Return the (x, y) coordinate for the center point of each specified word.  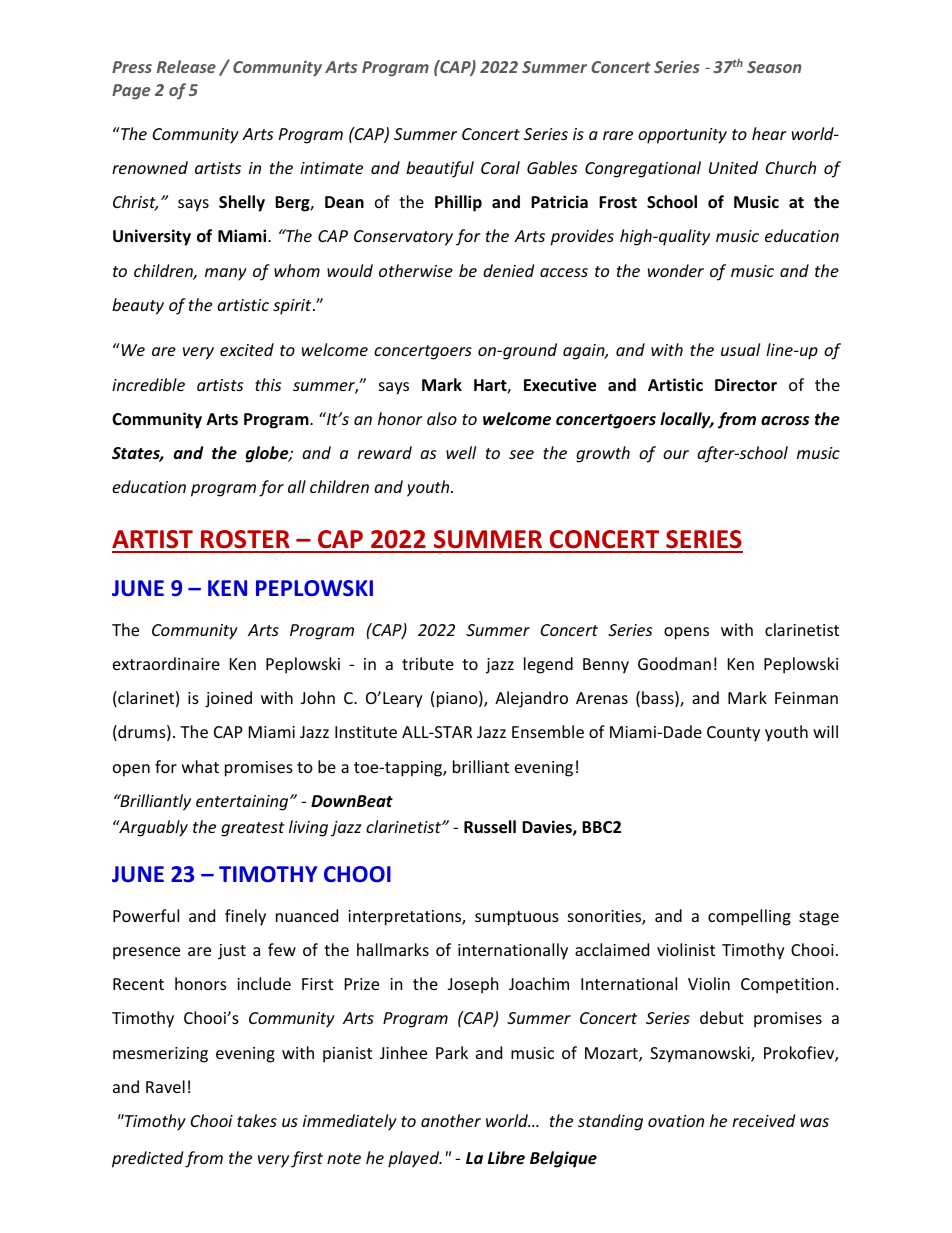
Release (186, 66)
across (785, 421)
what (200, 766)
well (461, 452)
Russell (490, 827)
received (763, 1120)
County (733, 734)
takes (257, 1120)
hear (769, 133)
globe (268, 454)
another (451, 1120)
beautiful (440, 169)
